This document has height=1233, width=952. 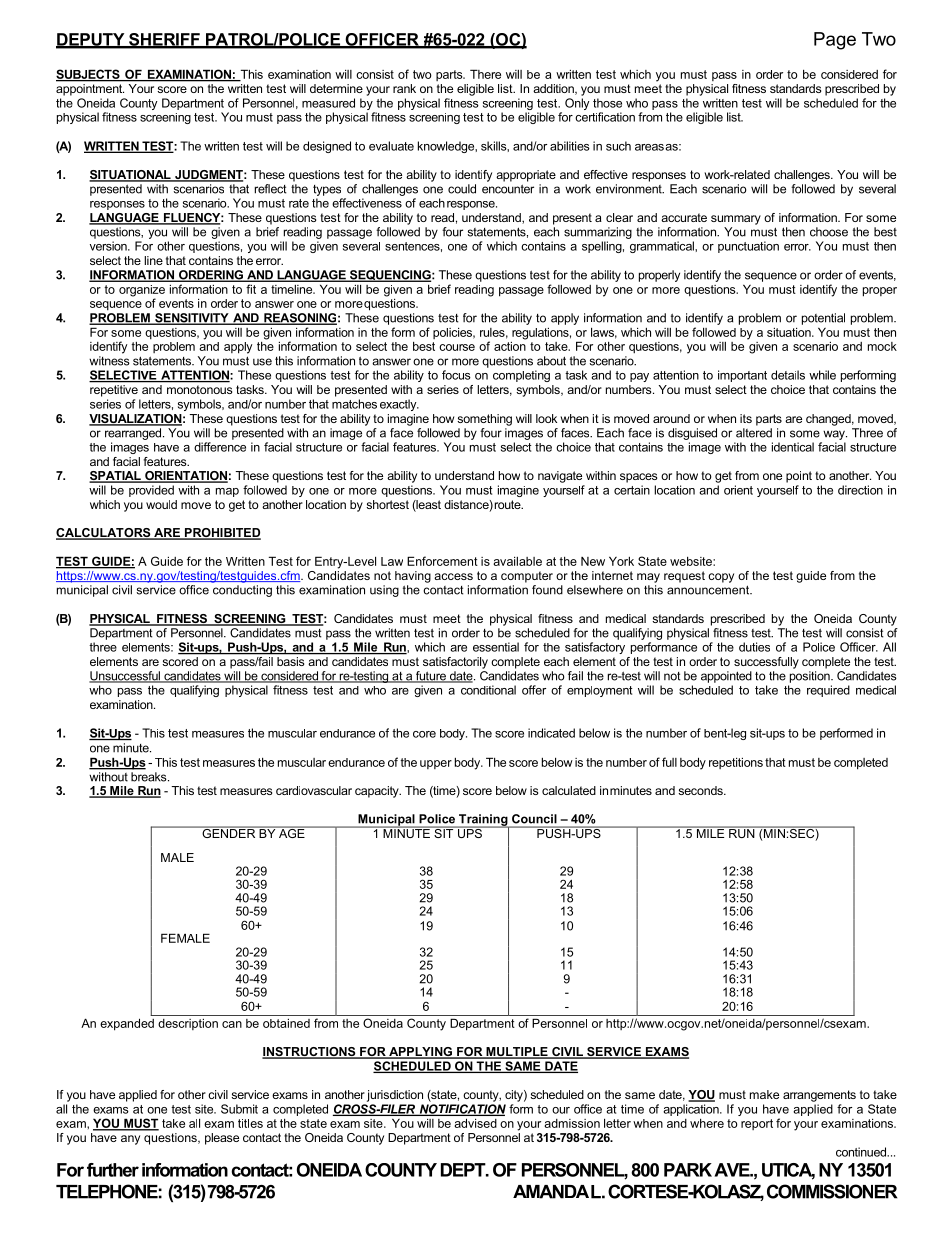 What do you see at coordinates (701, 790) in the document?
I see `seconds` at bounding box center [701, 790].
